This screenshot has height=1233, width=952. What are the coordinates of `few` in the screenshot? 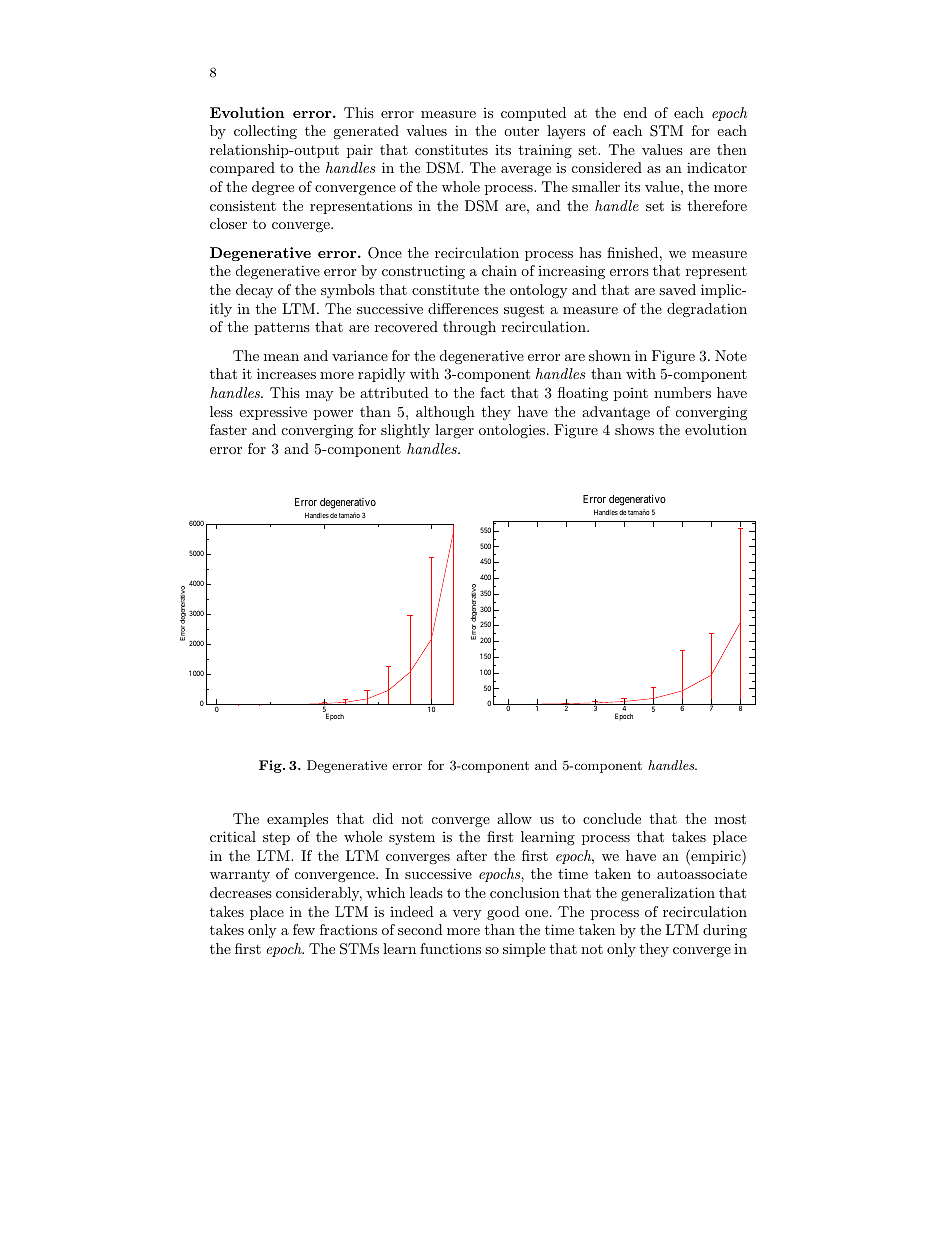 It's located at (304, 929).
